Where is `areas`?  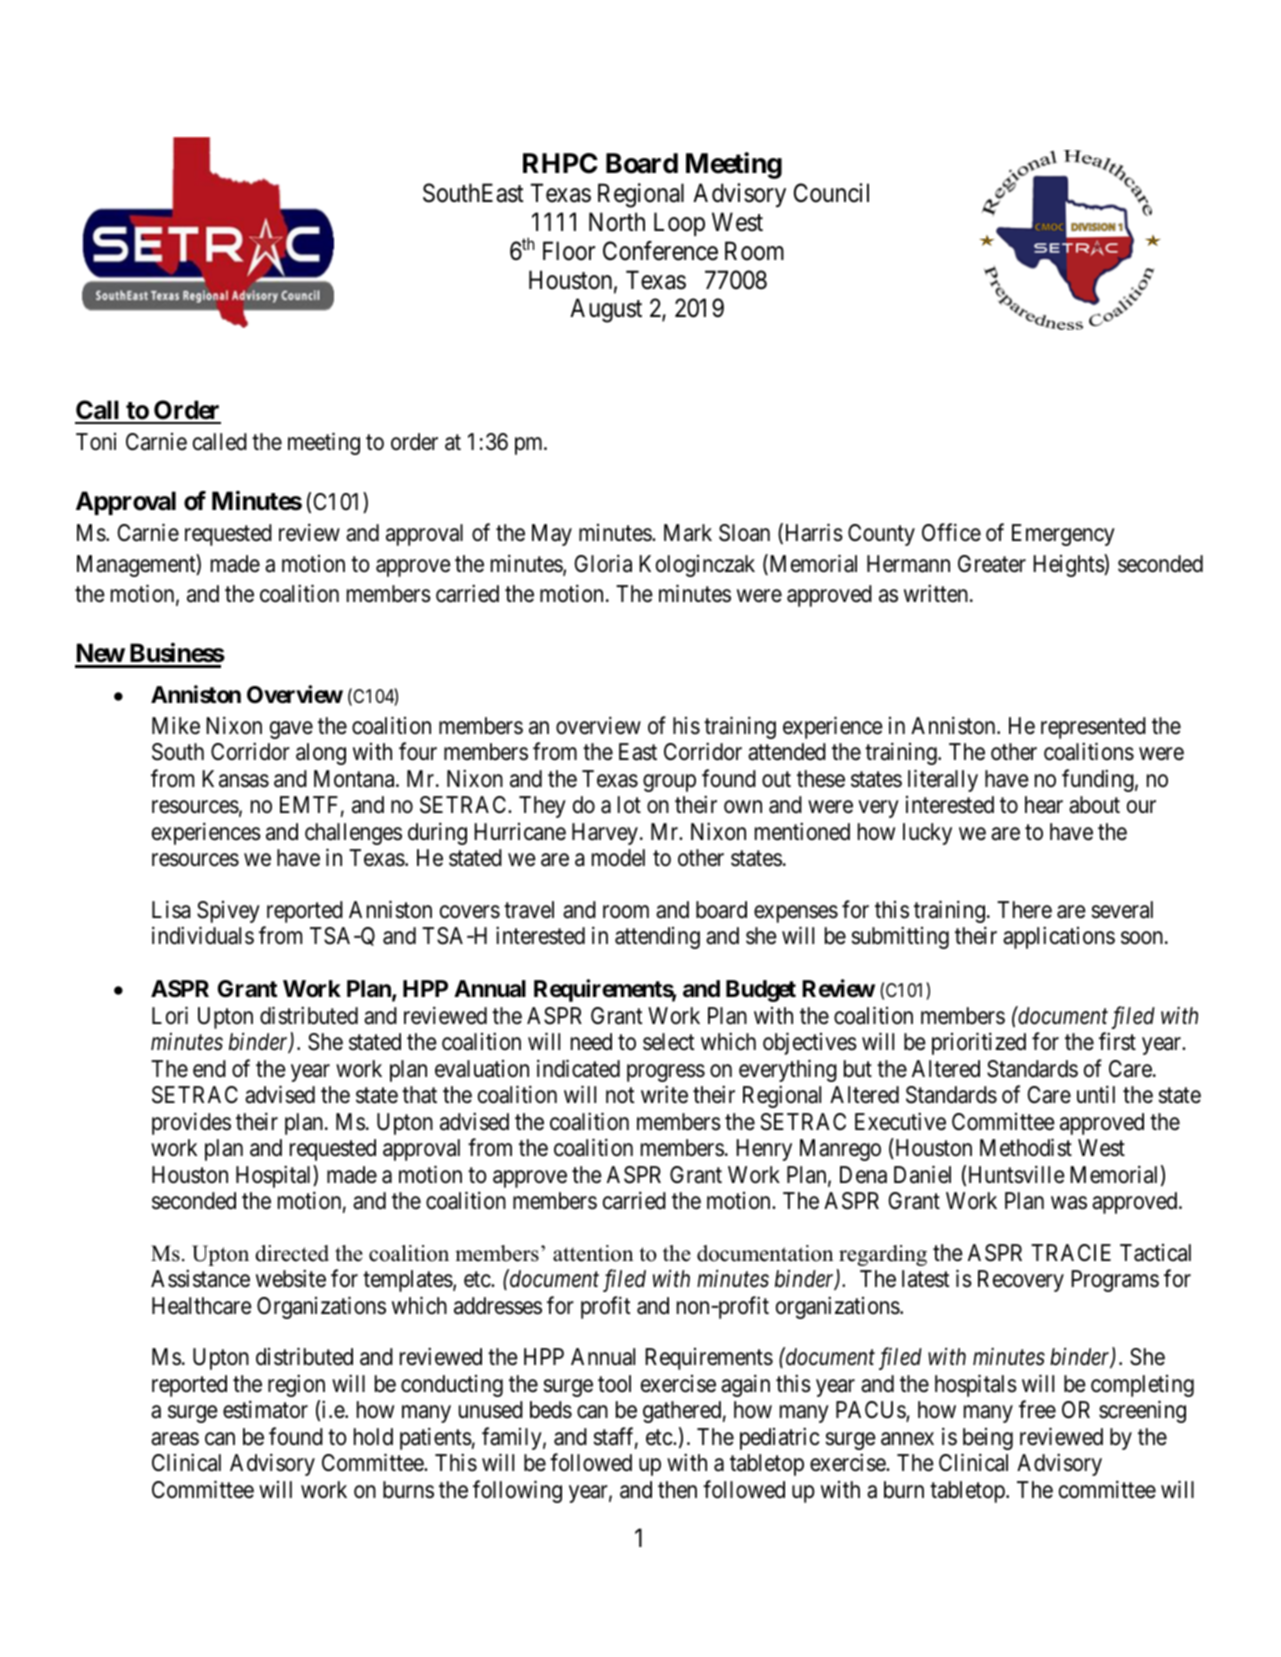
areas is located at coordinates (175, 1439).
